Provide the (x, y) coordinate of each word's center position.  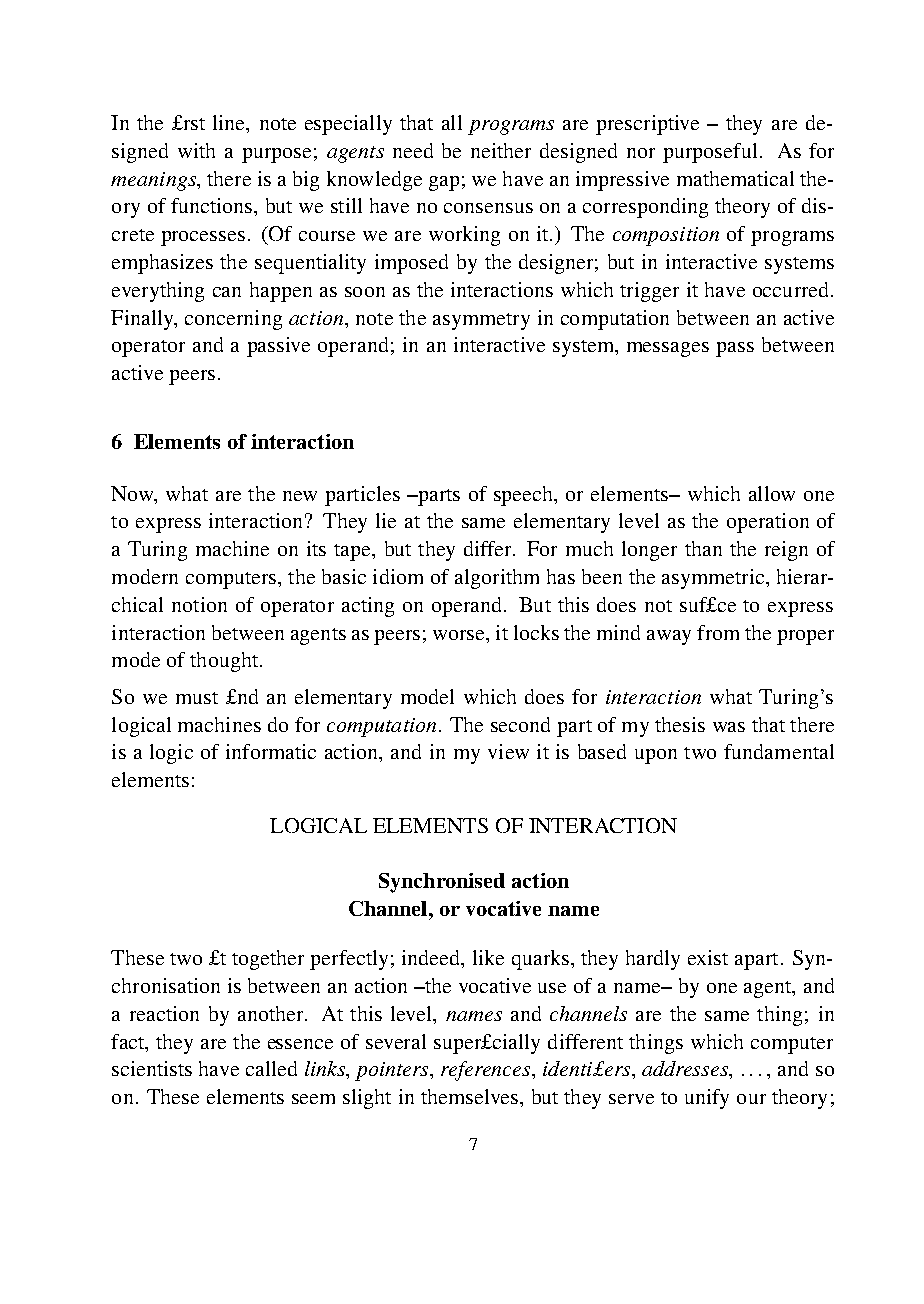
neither (501, 150)
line (230, 122)
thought (224, 662)
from (718, 632)
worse (460, 635)
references (487, 1071)
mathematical (735, 178)
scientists (152, 1068)
